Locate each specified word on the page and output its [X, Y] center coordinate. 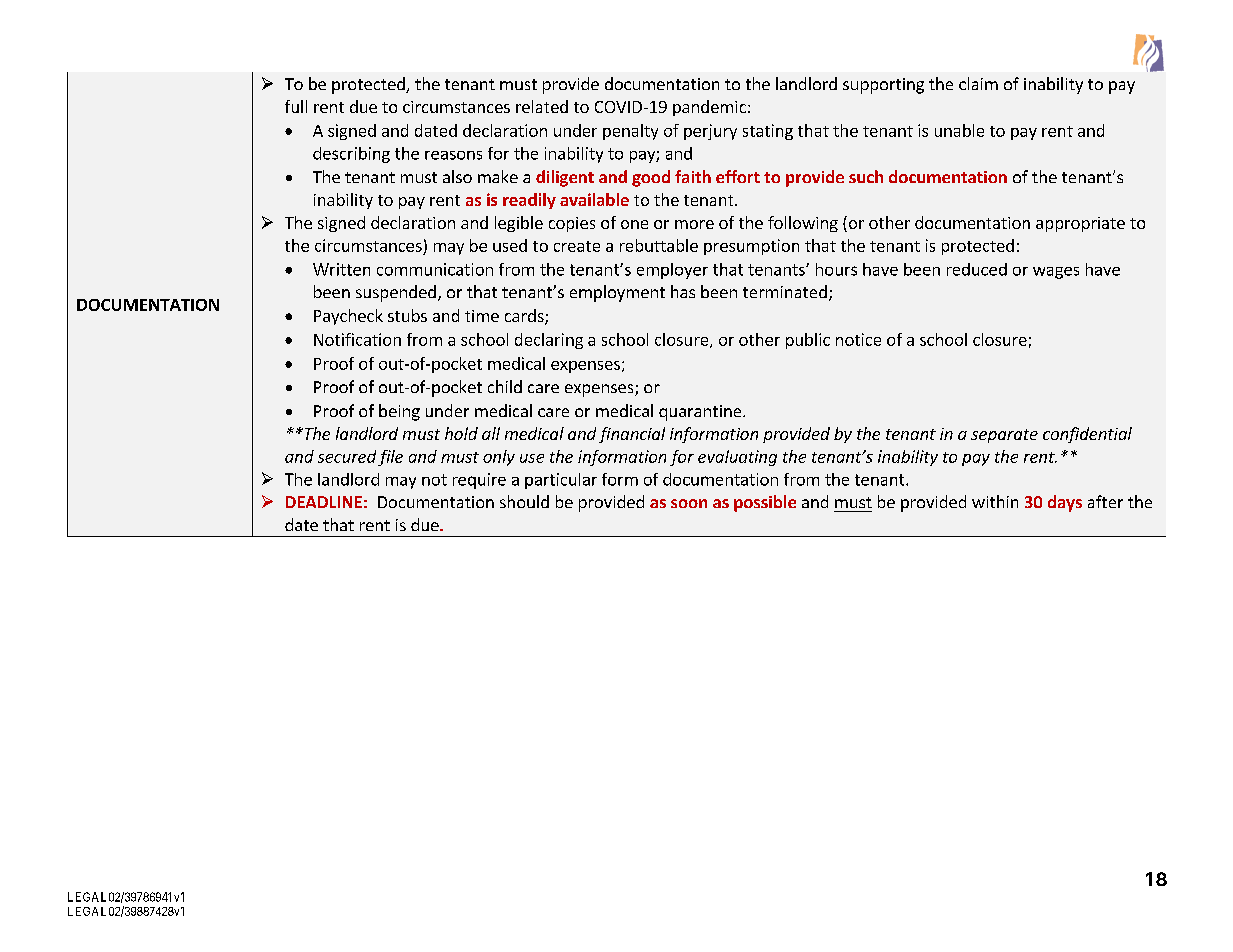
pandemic [709, 108]
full [296, 106]
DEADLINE [324, 502]
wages [1056, 273]
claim [978, 83]
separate [1004, 436]
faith [693, 176]
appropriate [1080, 224]
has [683, 291]
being [399, 412]
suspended [396, 293]
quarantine [701, 413]
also [457, 176]
